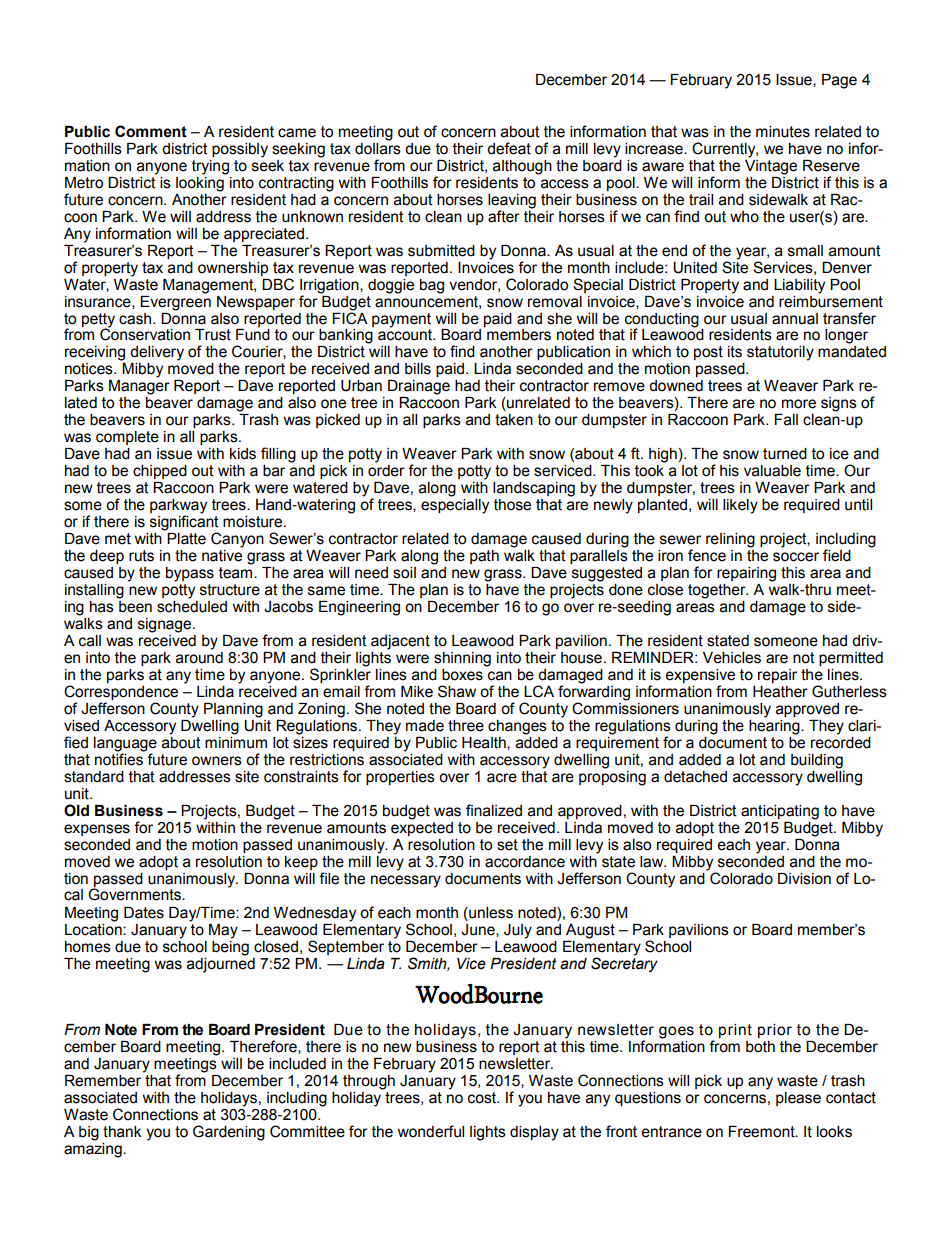  Describe the element at coordinates (502, 778) in the document. I see `acre` at that location.
